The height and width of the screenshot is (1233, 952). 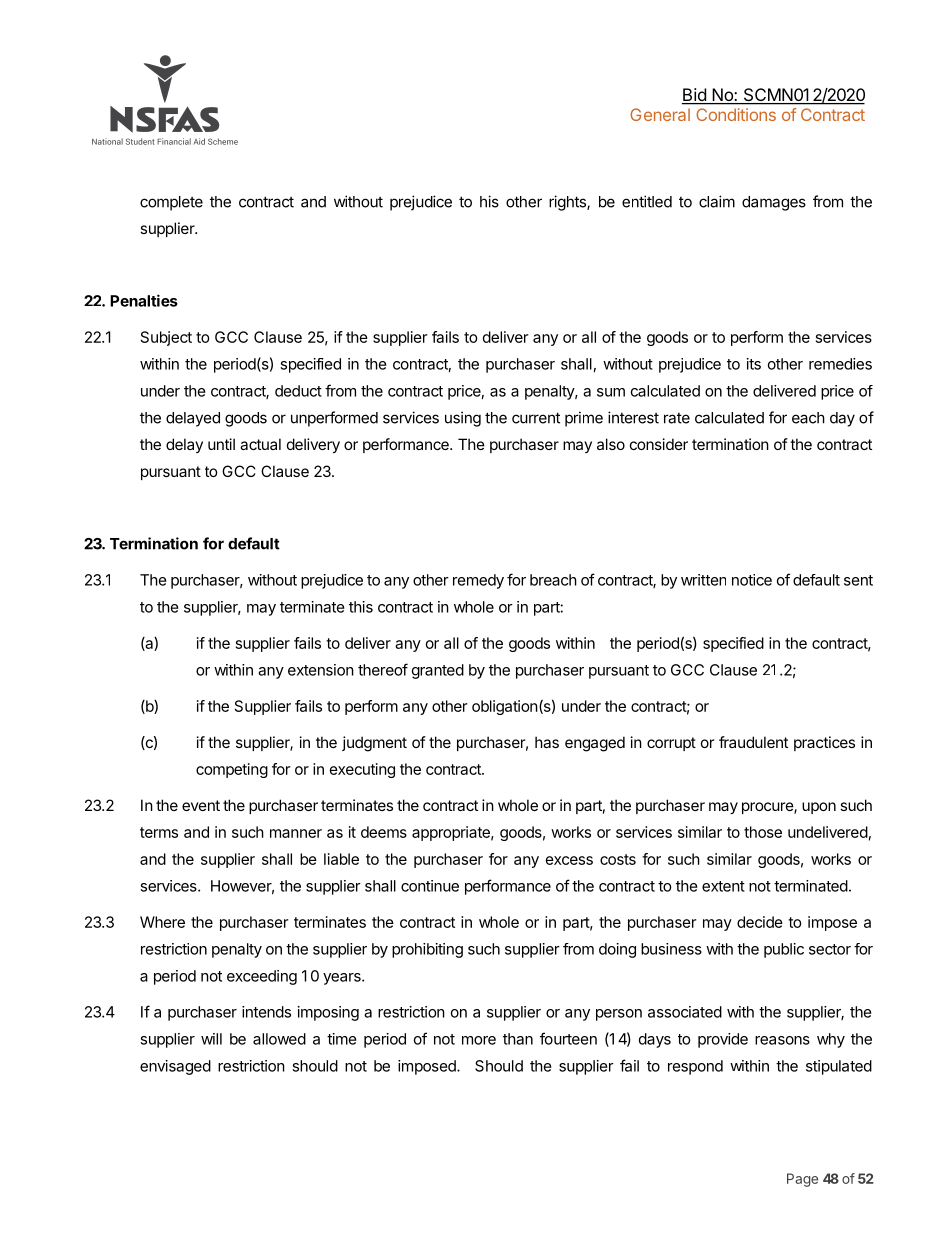 I want to click on complete, so click(x=171, y=203).
